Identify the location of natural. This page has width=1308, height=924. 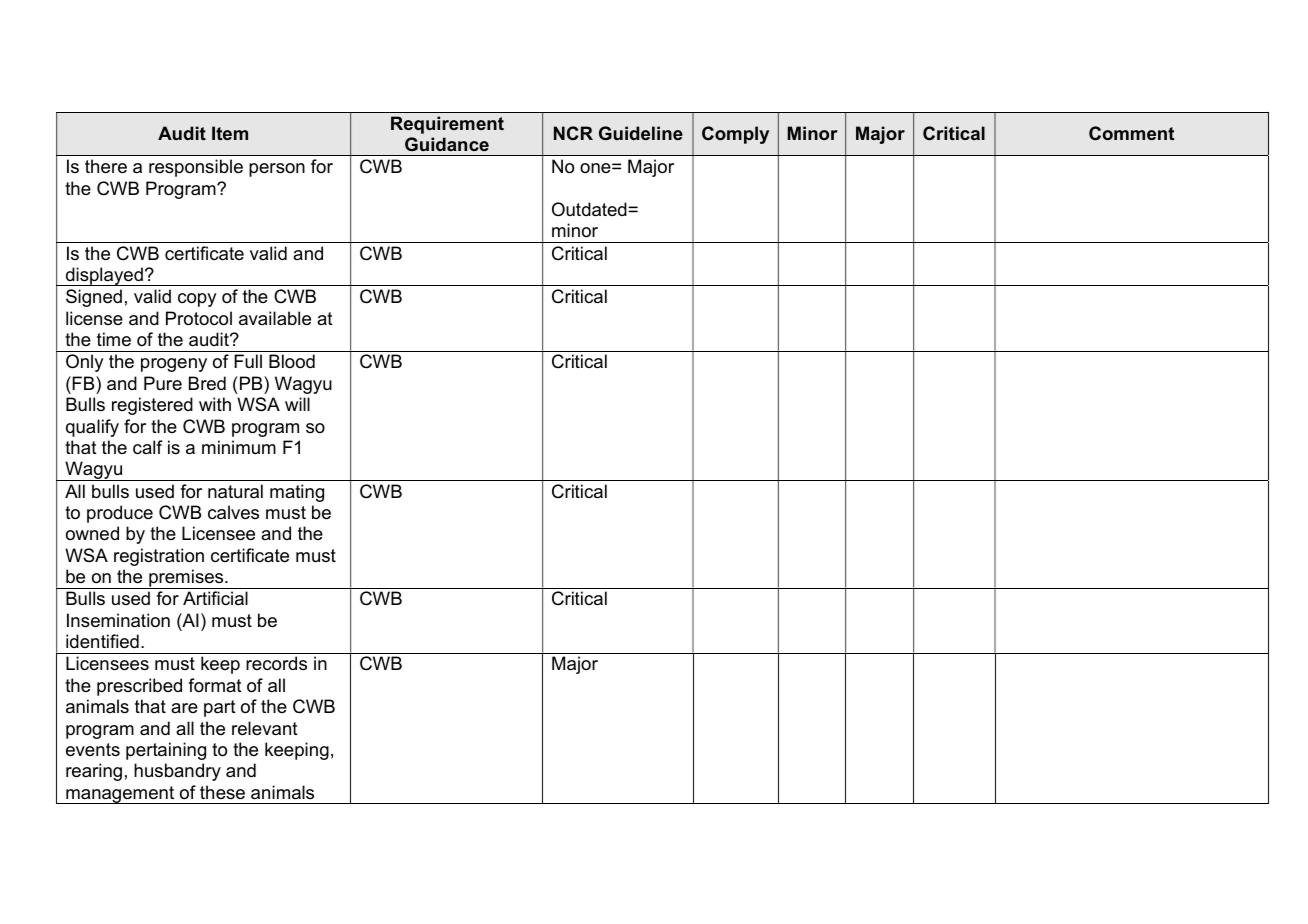
(235, 491).
